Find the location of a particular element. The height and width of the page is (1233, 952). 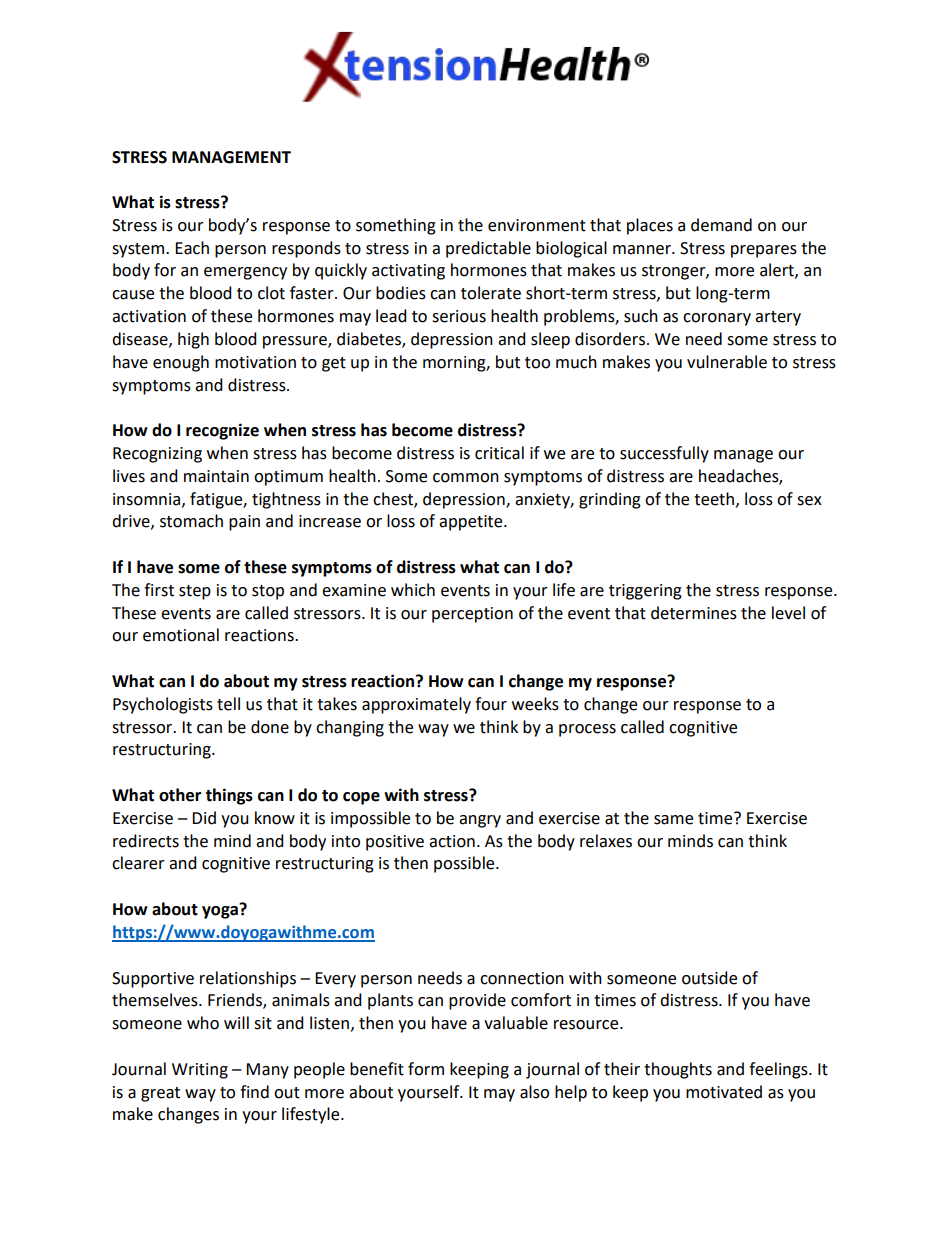

Each is located at coordinates (192, 248).
